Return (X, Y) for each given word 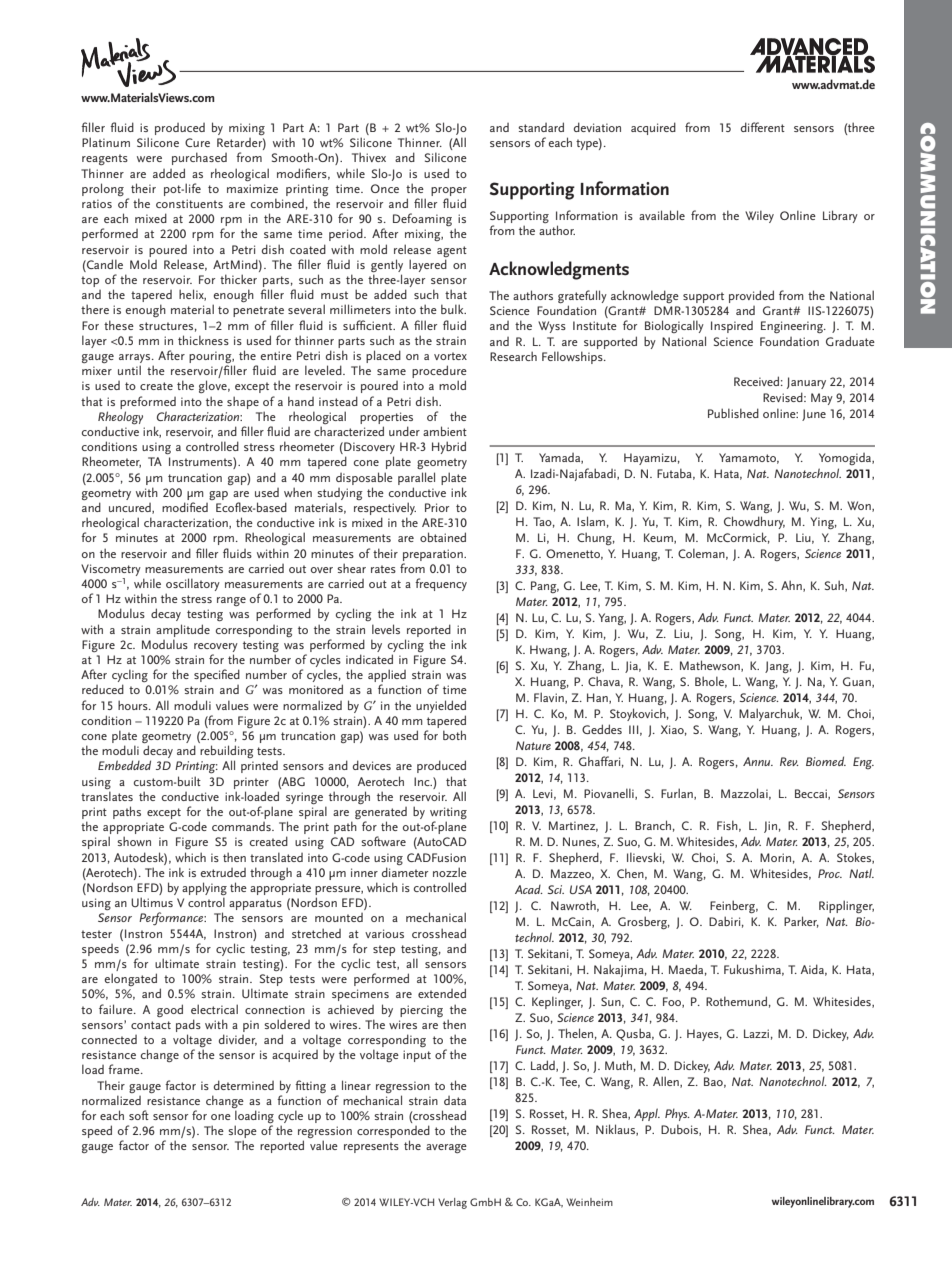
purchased (199, 158)
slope (242, 1133)
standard (541, 127)
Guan (858, 682)
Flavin (550, 698)
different (763, 127)
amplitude (183, 630)
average (446, 1148)
